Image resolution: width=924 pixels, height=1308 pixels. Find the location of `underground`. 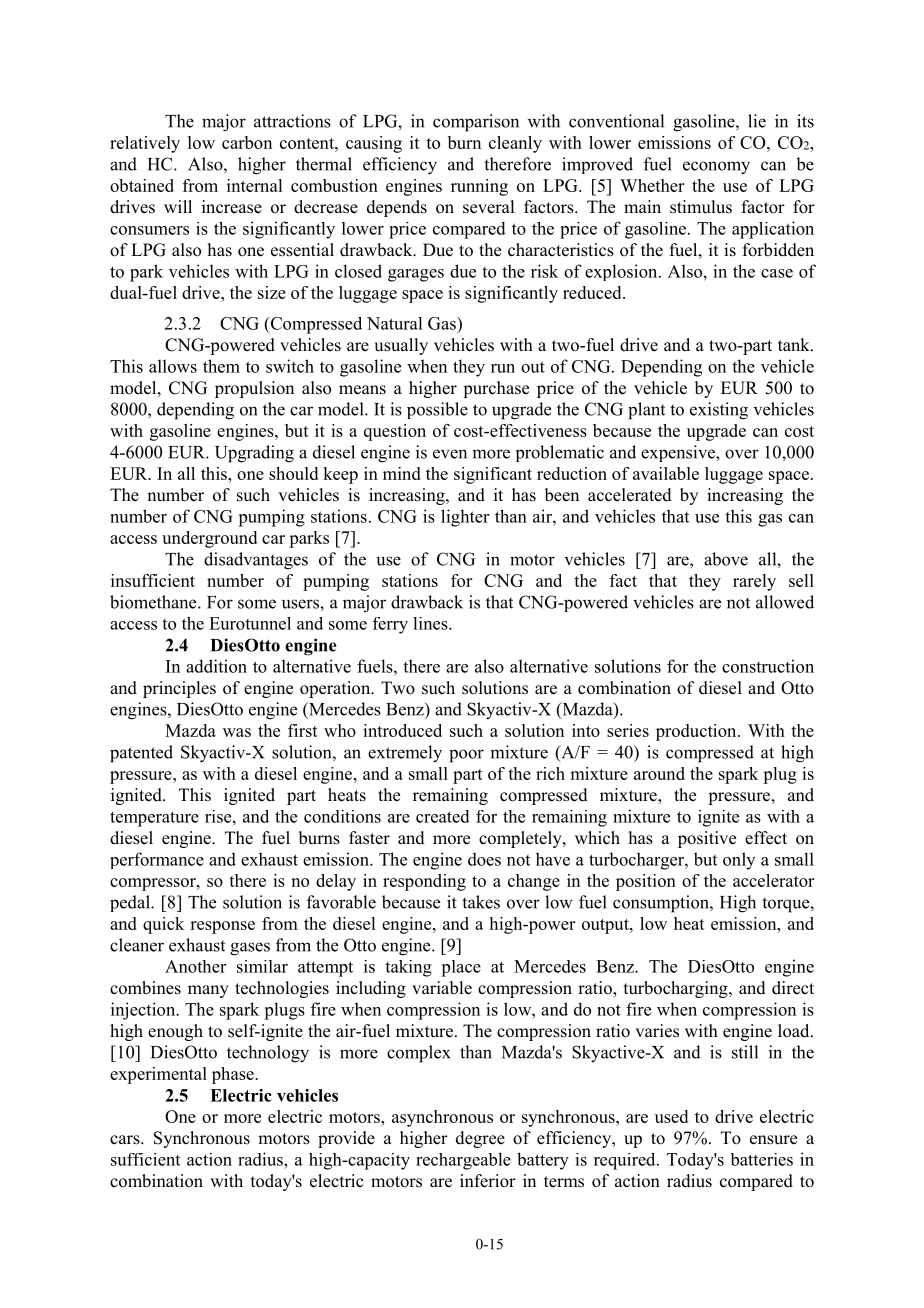

underground is located at coordinates (209, 539).
